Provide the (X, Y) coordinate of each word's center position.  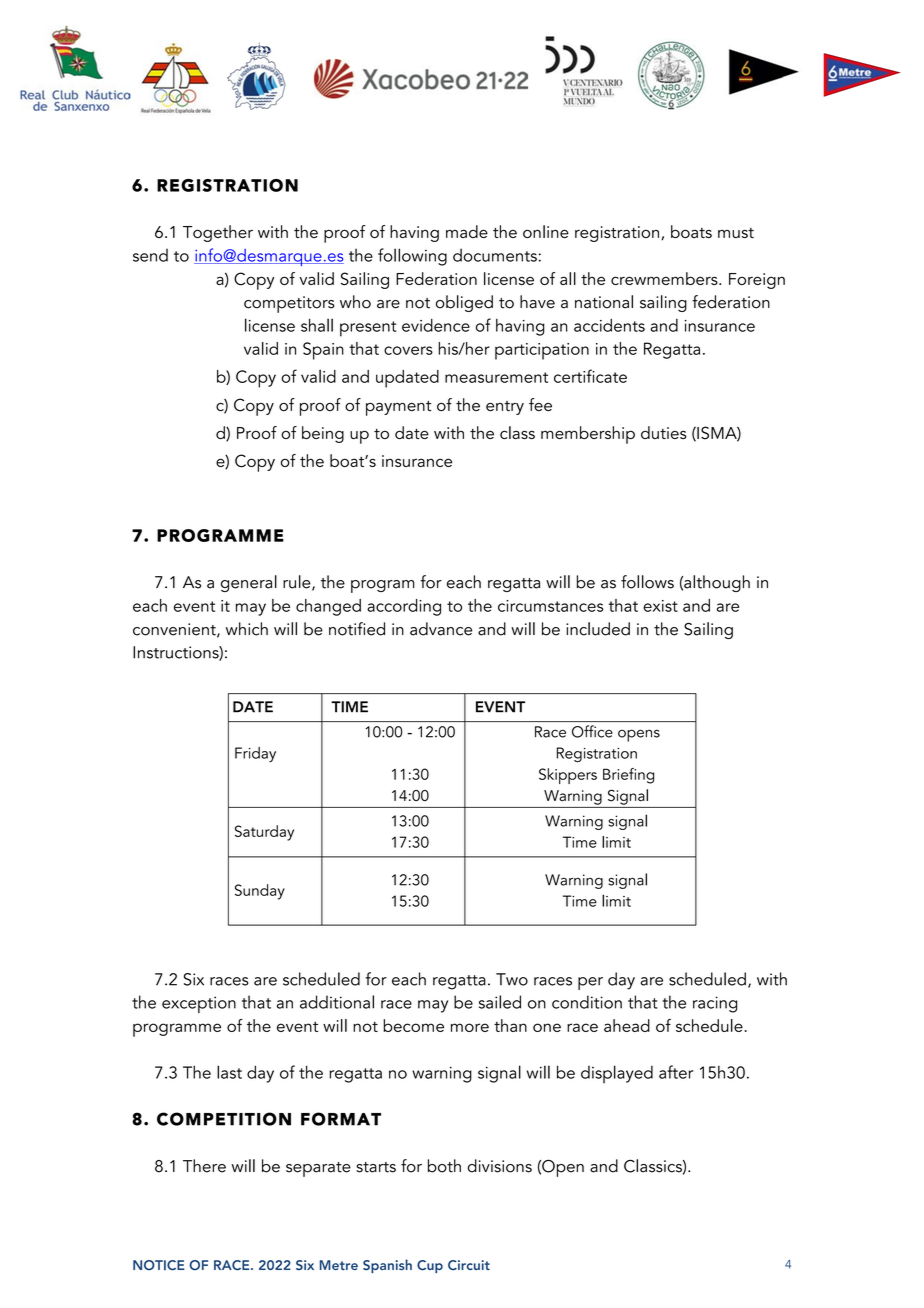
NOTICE (159, 1265)
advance (441, 629)
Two (512, 979)
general (249, 583)
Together (218, 233)
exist (660, 606)
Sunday (260, 892)
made (467, 231)
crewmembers (665, 278)
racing (715, 1004)
